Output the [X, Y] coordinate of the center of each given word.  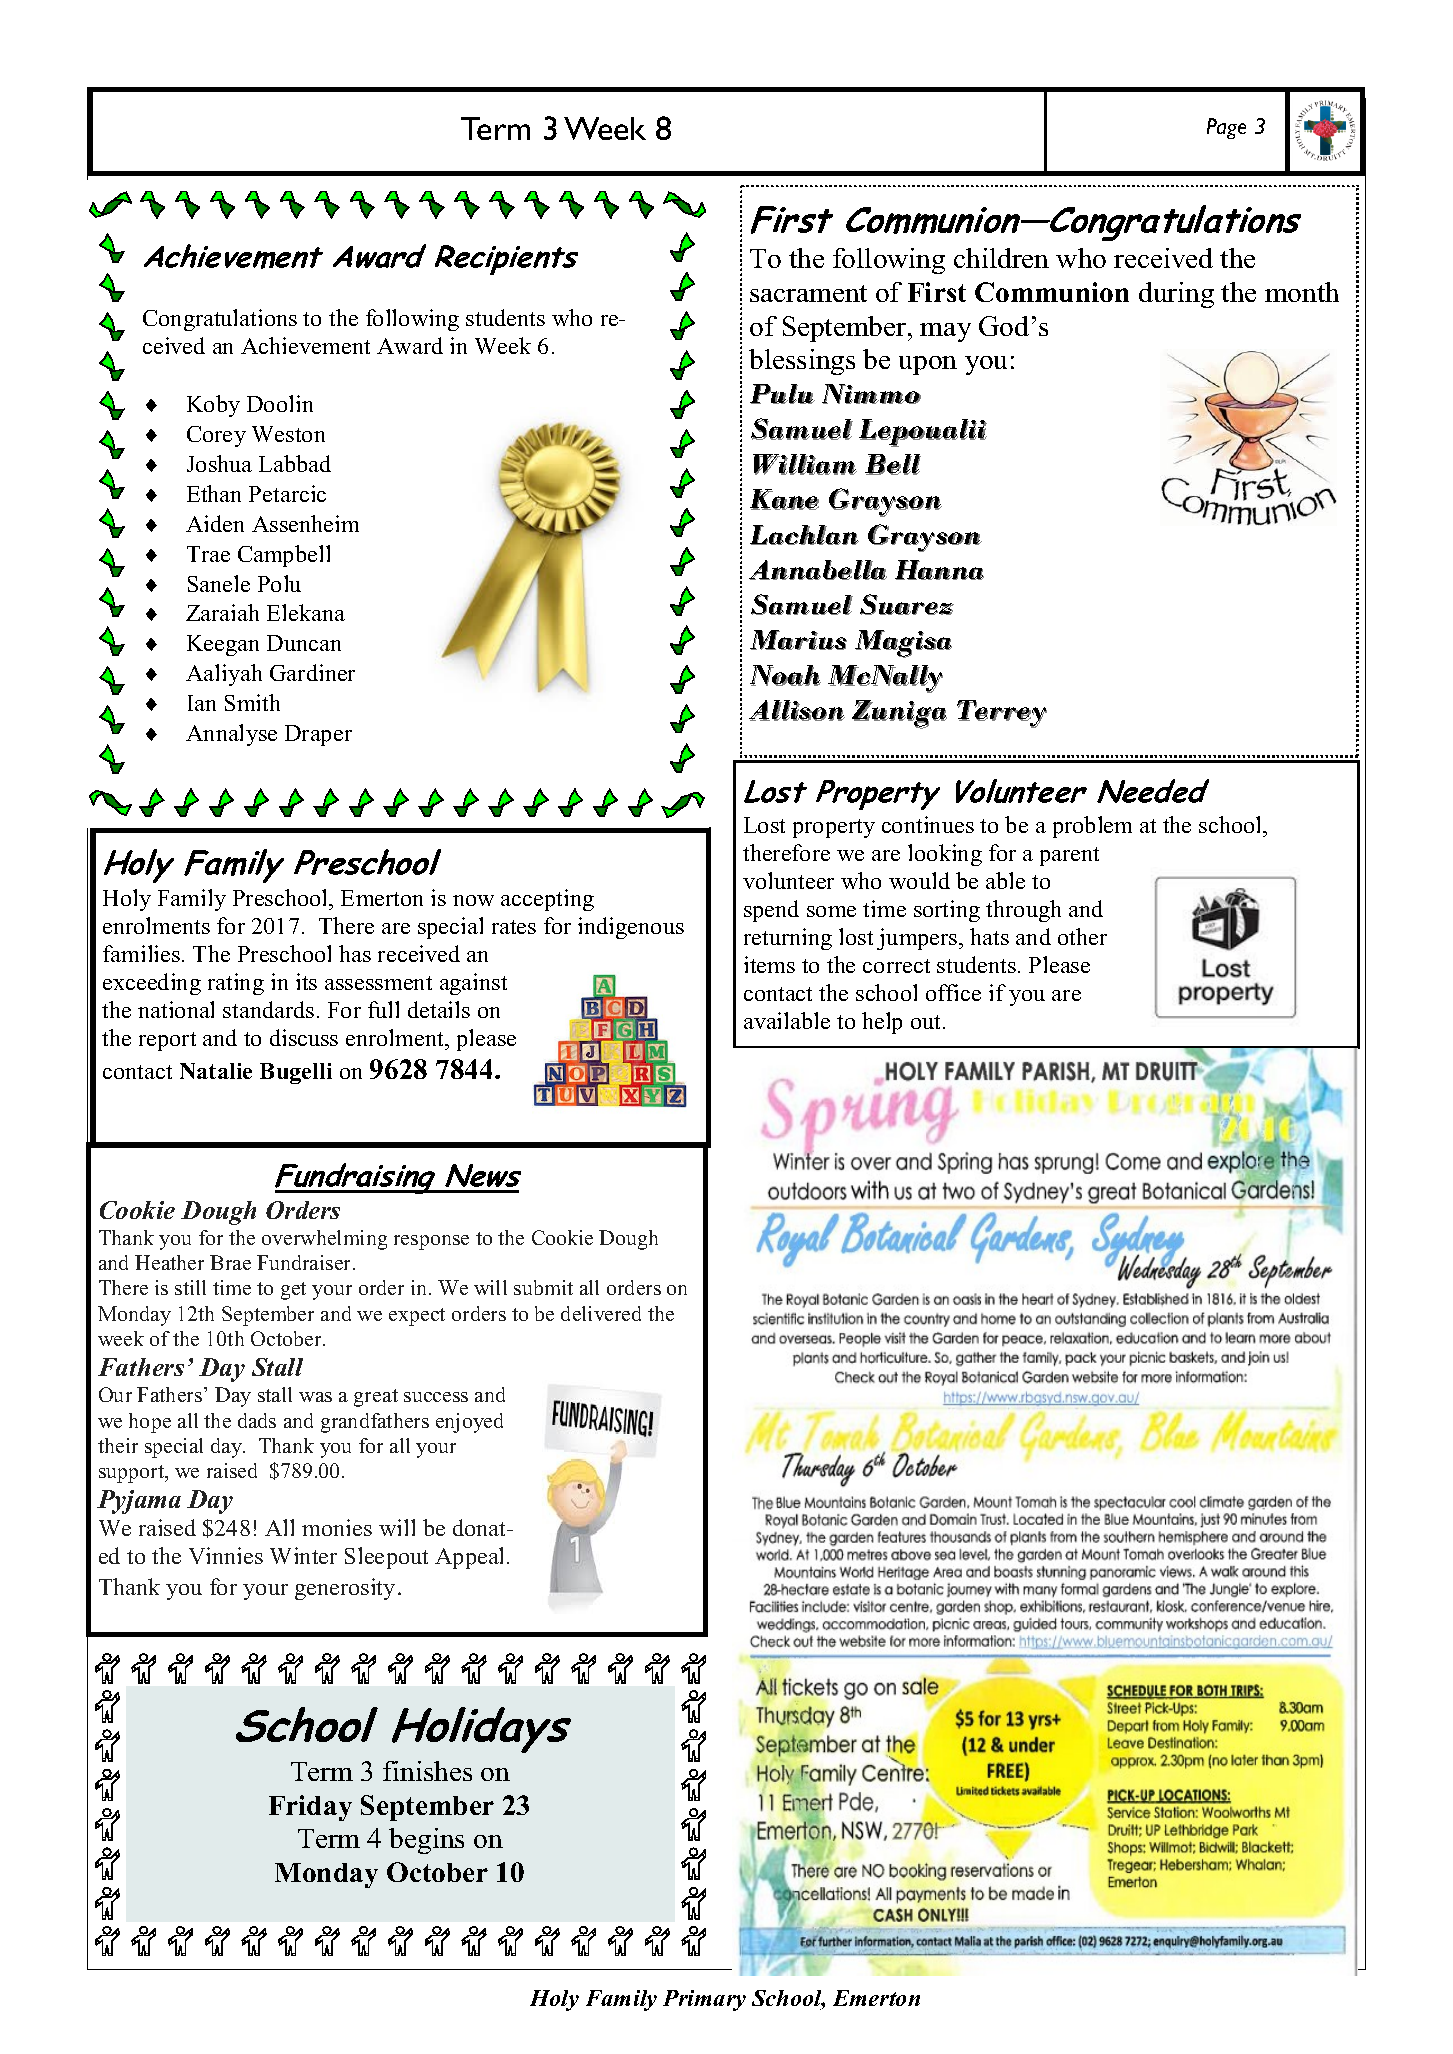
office [953, 992]
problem [1092, 827]
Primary [704, 2000]
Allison [797, 710]
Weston [288, 434]
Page [1226, 128]
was [315, 1397]
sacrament [808, 293]
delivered [601, 1313]
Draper [318, 735]
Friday [310, 1808]
